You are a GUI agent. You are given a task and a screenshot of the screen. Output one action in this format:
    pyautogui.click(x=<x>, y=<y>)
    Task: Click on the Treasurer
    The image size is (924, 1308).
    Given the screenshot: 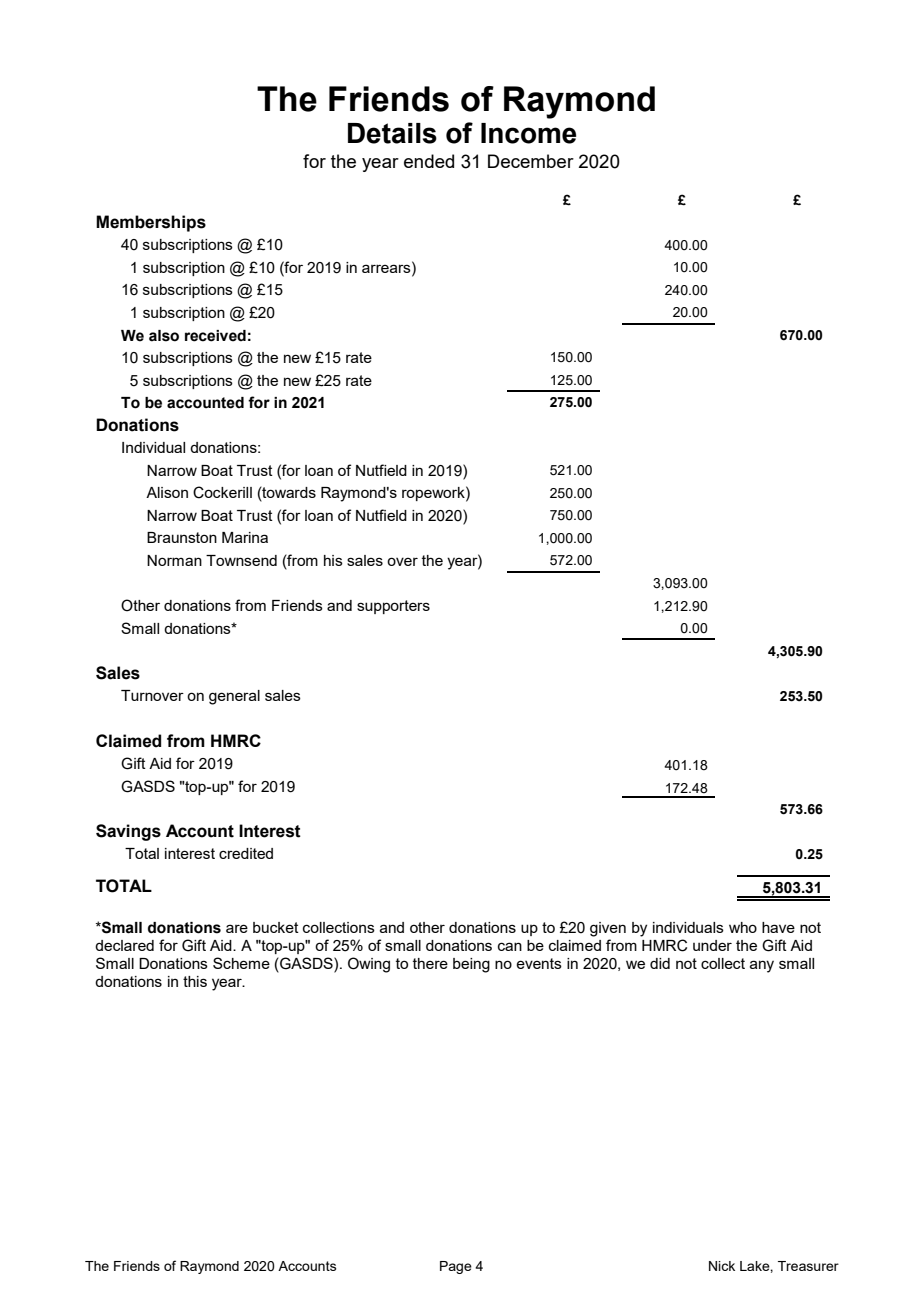 What is the action you would take?
    pyautogui.click(x=808, y=1266)
